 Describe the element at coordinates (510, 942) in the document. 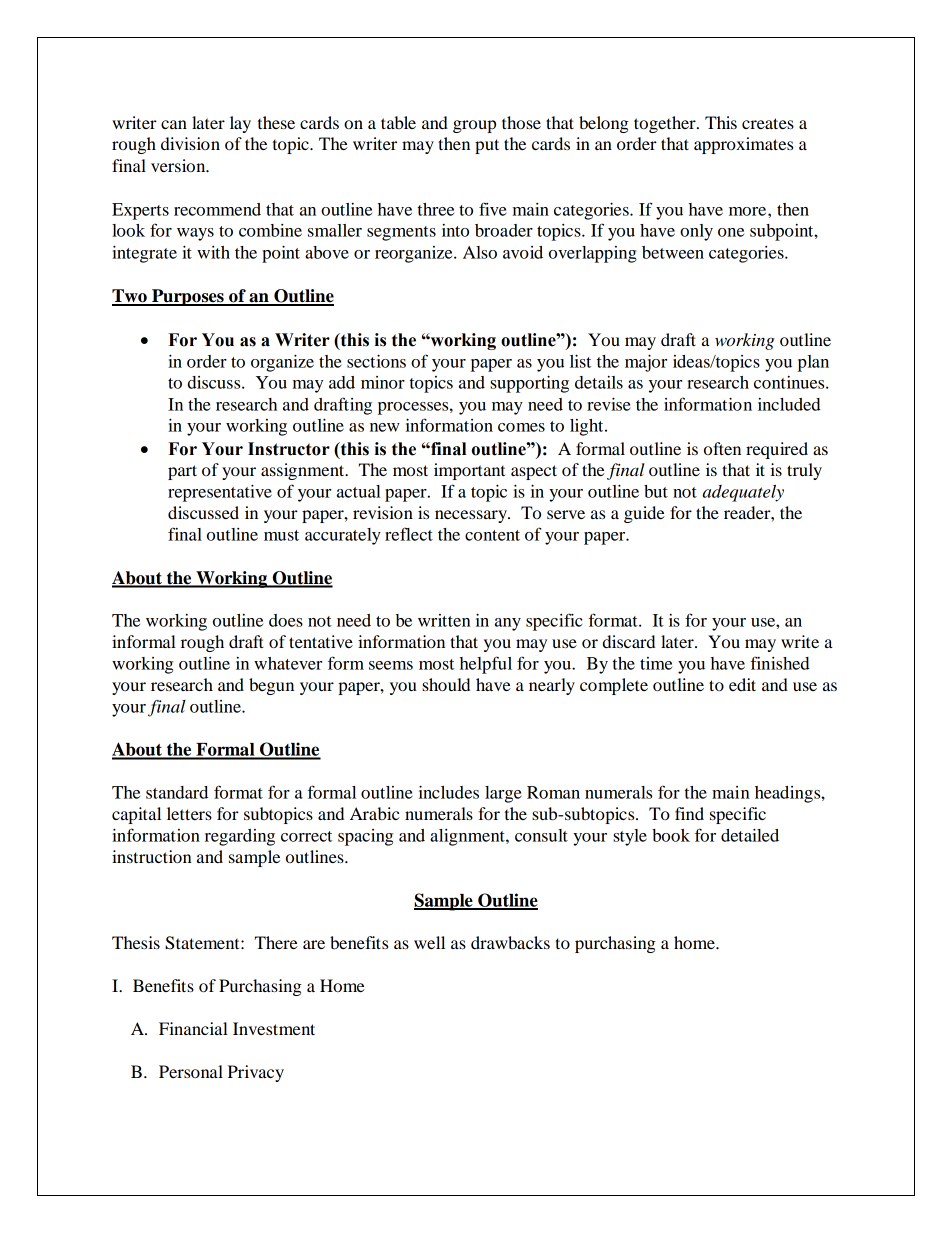

I see `drawbacks` at that location.
